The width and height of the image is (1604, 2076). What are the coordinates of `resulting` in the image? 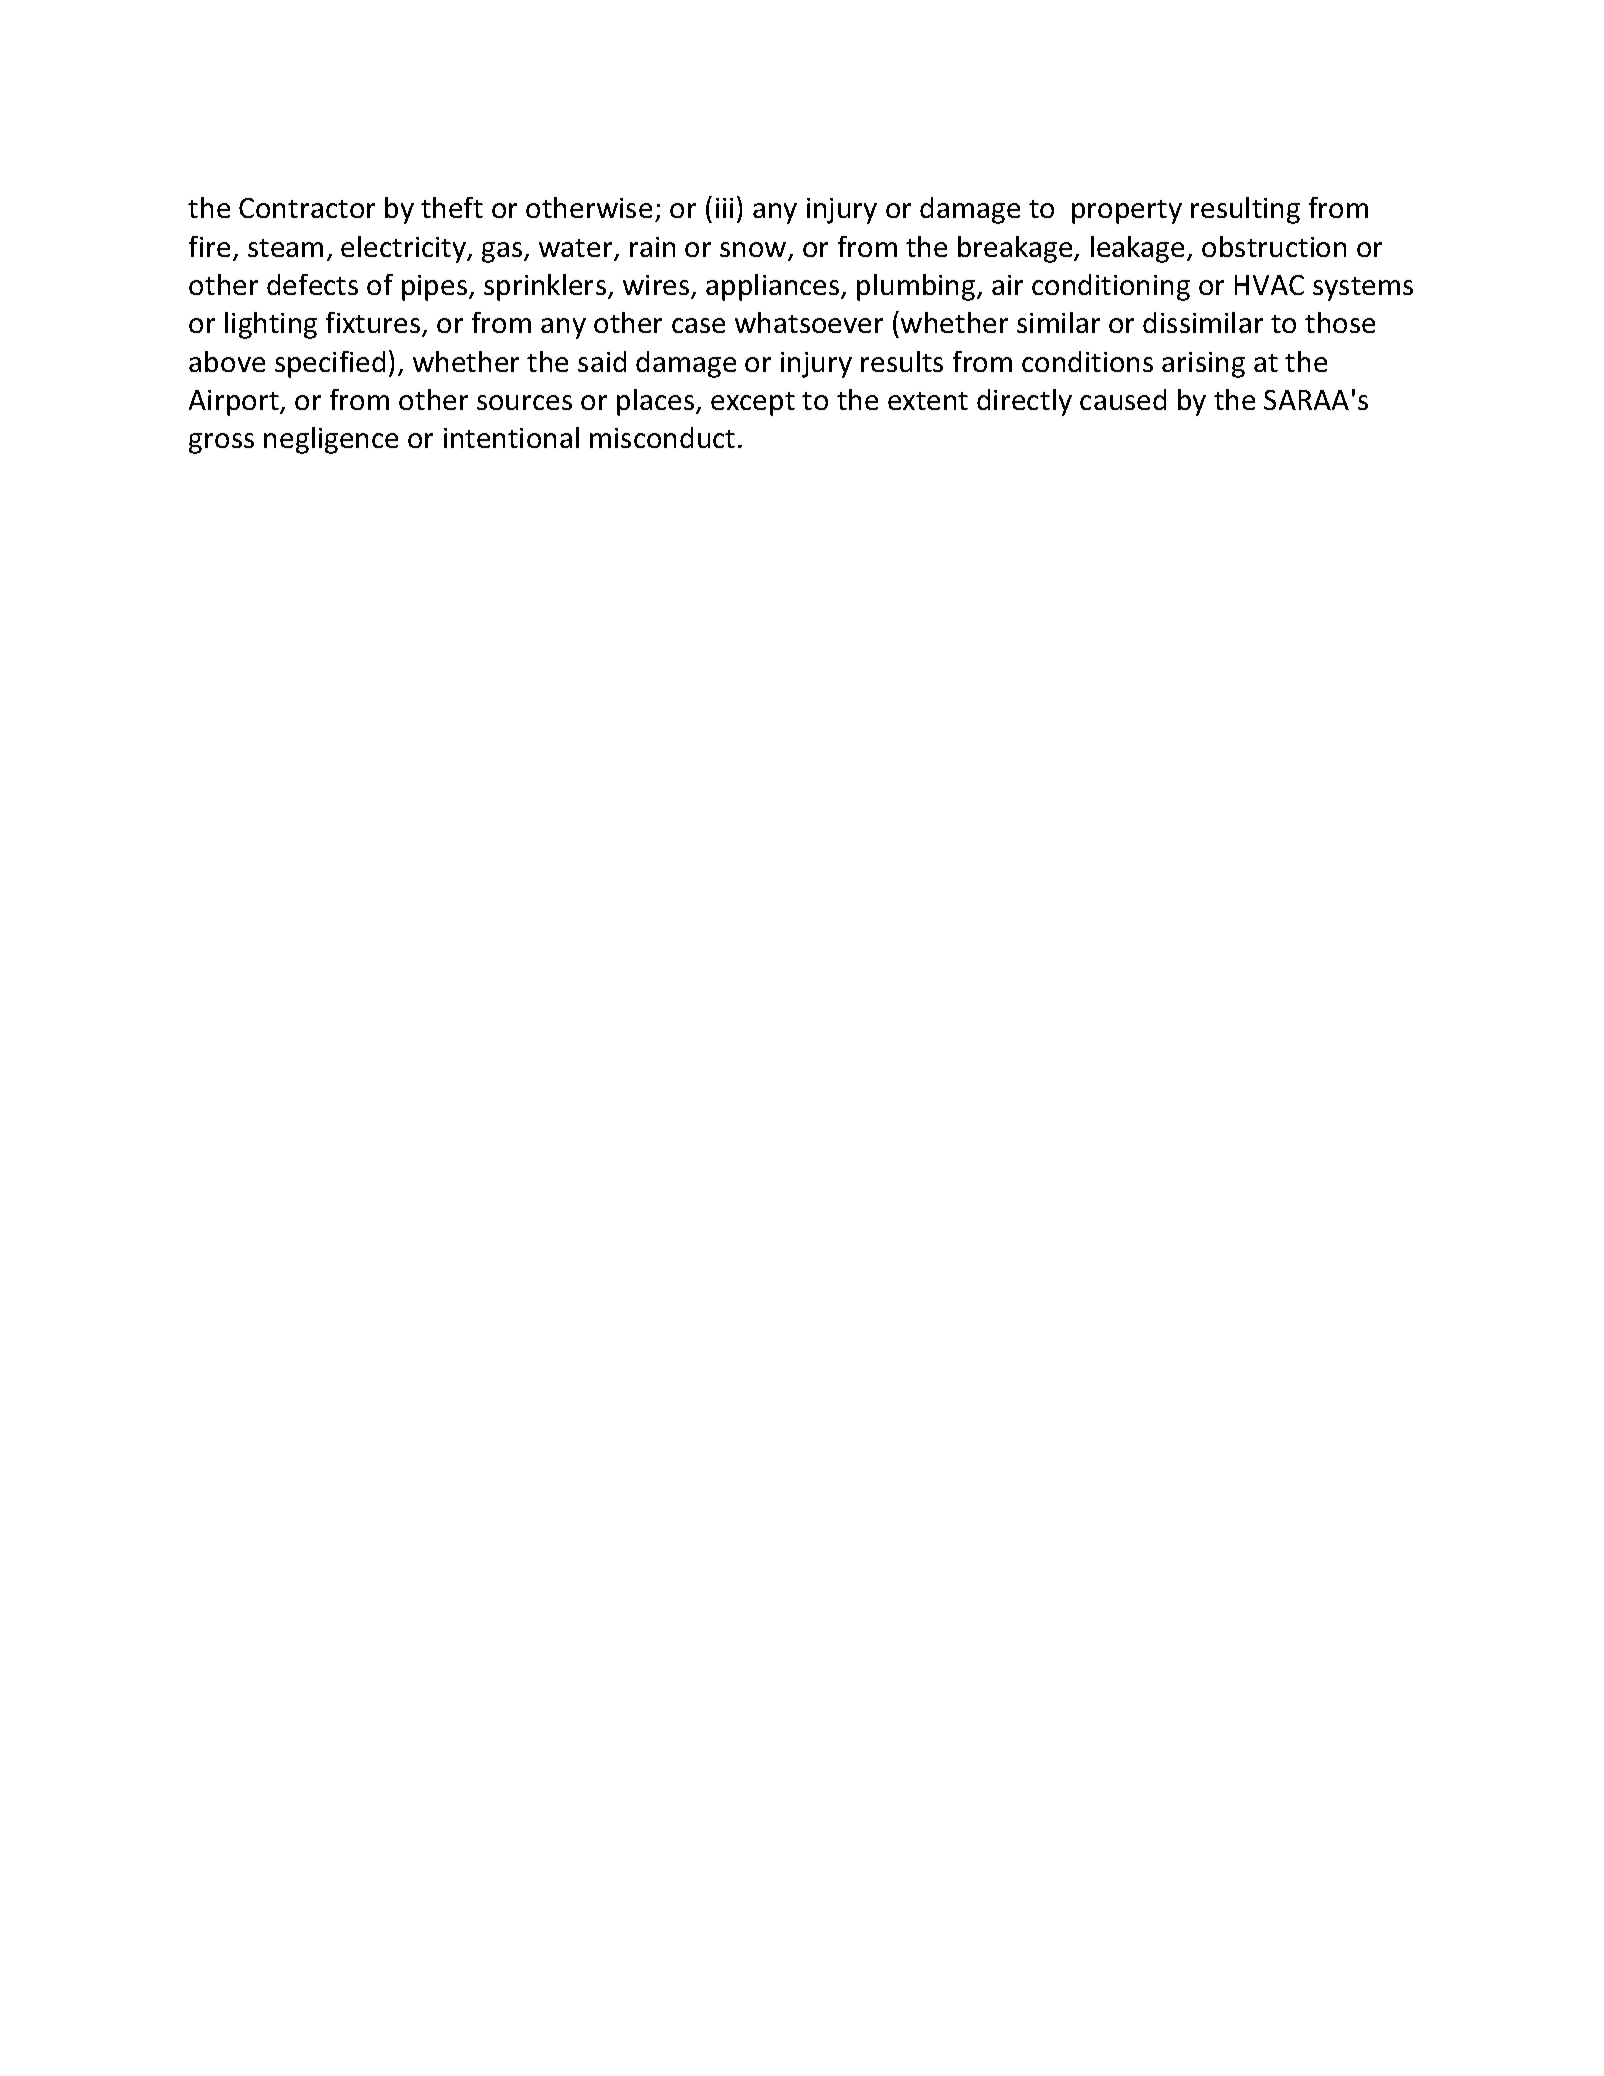 It's located at (1245, 210).
